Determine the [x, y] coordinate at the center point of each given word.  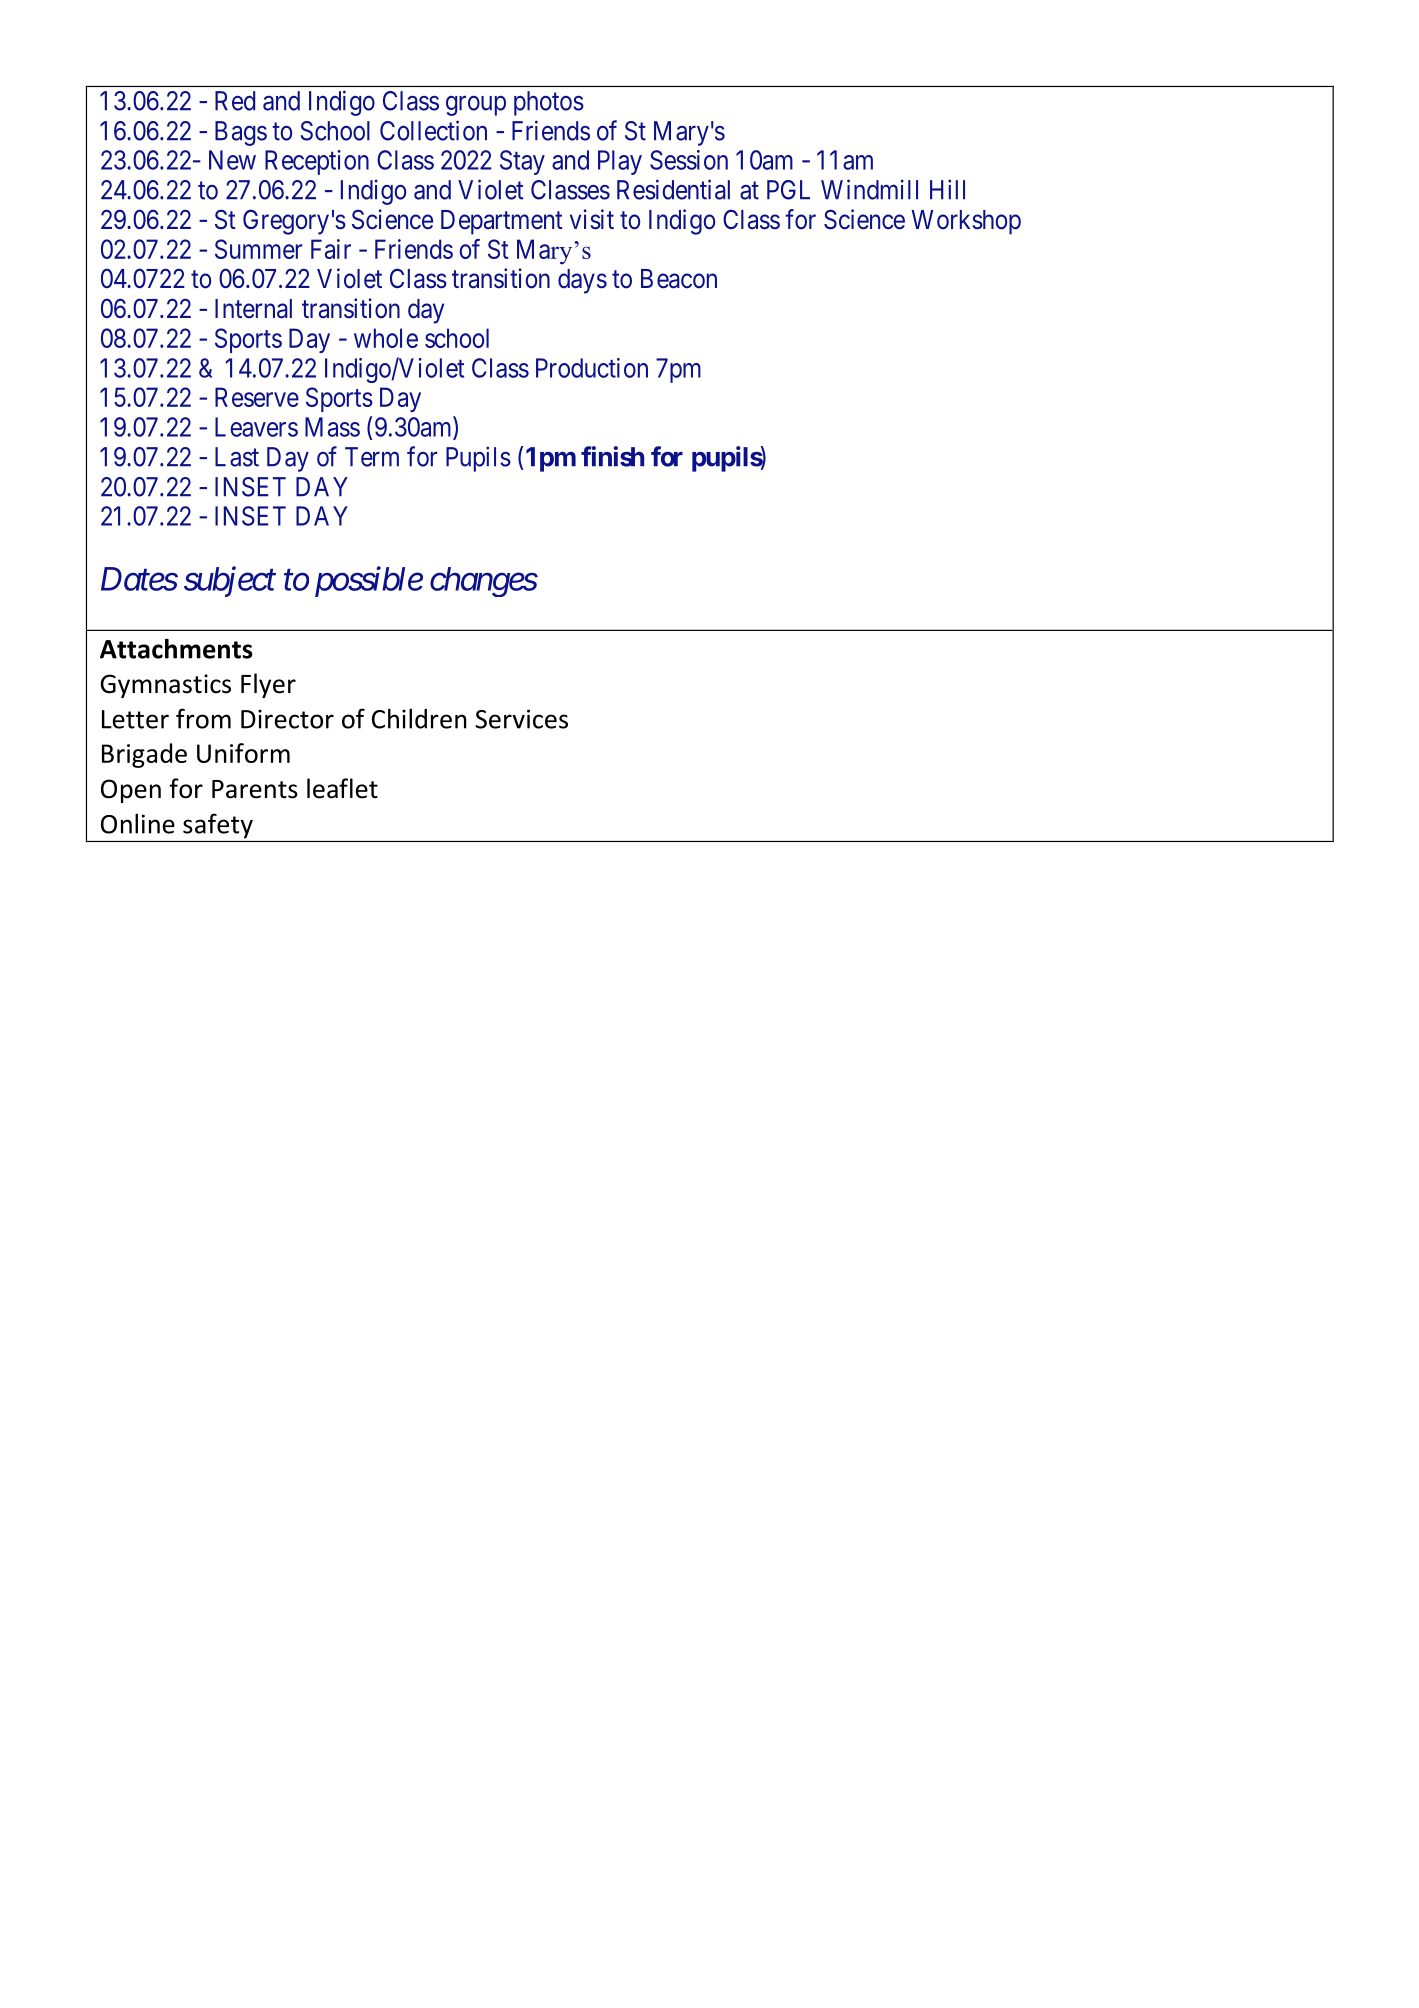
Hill [947, 189]
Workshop [966, 222]
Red [235, 101]
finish [612, 456]
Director [287, 719]
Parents [255, 789]
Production [592, 368]
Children [419, 718]
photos [549, 103]
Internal [253, 309]
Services [521, 719]
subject [230, 581]
